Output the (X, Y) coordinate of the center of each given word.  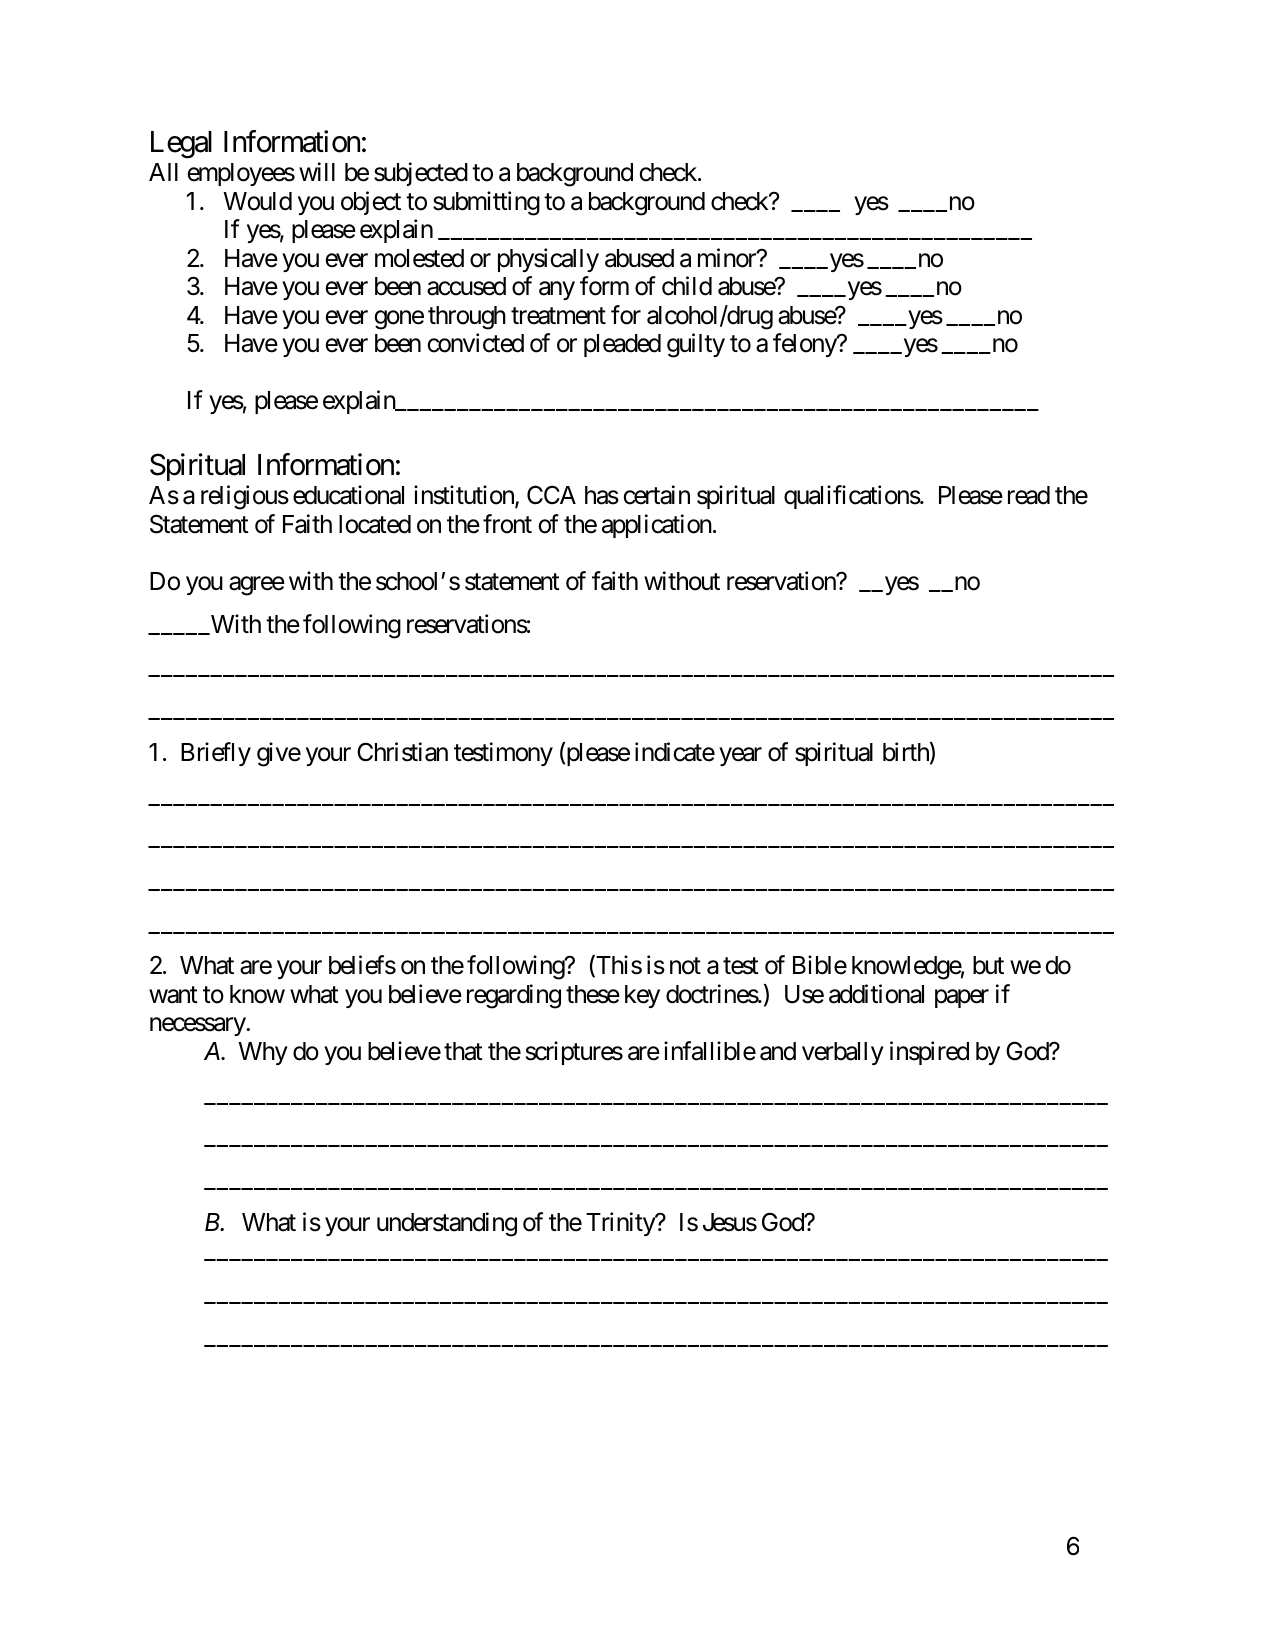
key (642, 996)
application (657, 526)
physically (548, 260)
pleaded (622, 345)
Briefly (216, 754)
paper (962, 998)
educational (348, 495)
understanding (447, 1224)
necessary (198, 1027)
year (740, 756)
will (317, 171)
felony (805, 345)
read (1029, 495)
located (375, 524)
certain (656, 495)
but (988, 965)
